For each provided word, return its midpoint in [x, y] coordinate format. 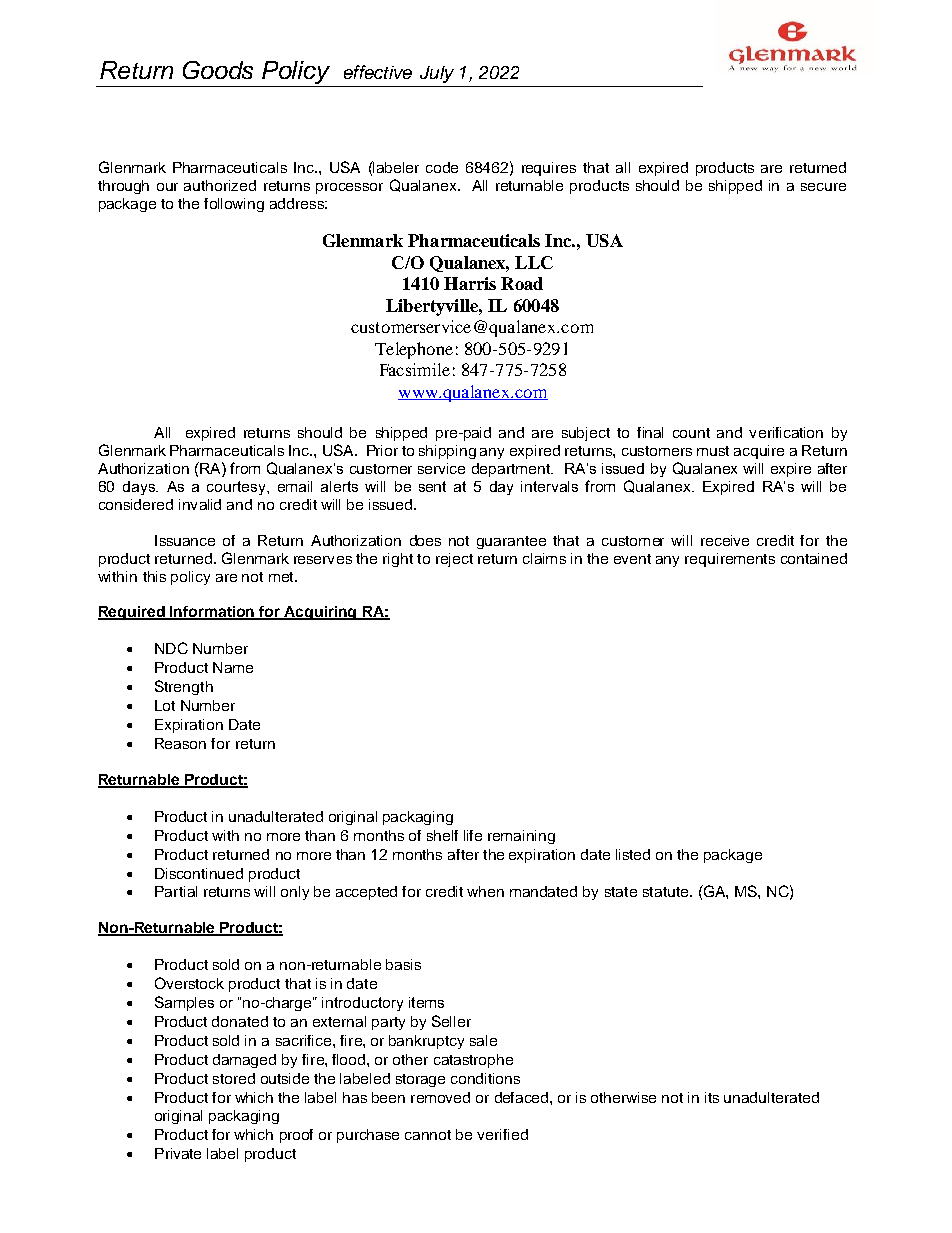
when [485, 891]
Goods [218, 70]
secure [823, 187]
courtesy [237, 488]
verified [502, 1134]
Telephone [414, 350]
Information [213, 613]
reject [454, 560]
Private [178, 1153]
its [712, 1097]
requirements [730, 560]
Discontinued [199, 873]
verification [786, 432]
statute [667, 892]
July [437, 74]
